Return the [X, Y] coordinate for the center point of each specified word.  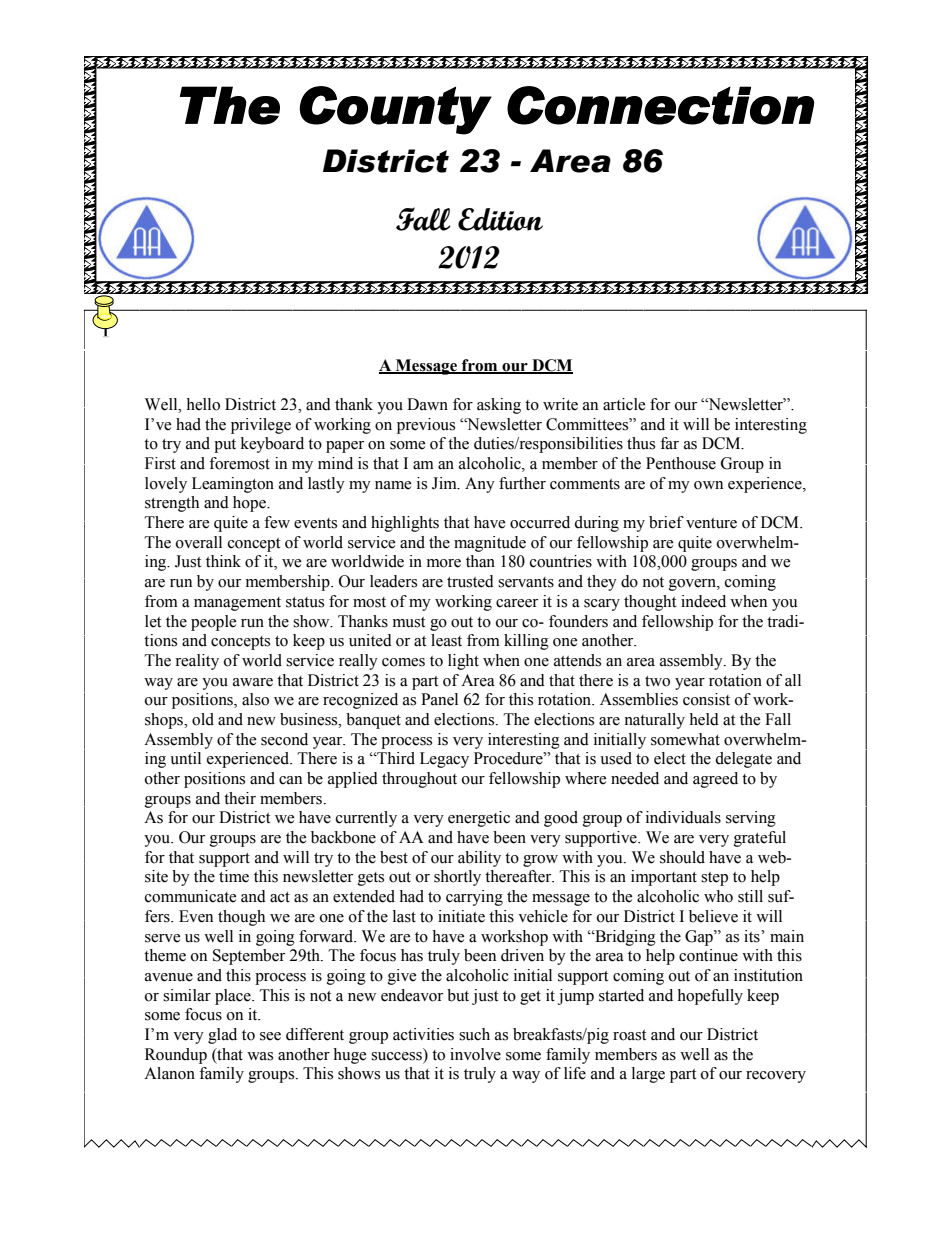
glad [222, 1036]
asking [499, 406]
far [669, 443]
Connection [660, 105]
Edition [500, 219]
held [704, 719]
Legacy [444, 760]
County [395, 110]
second [284, 739]
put [225, 446]
